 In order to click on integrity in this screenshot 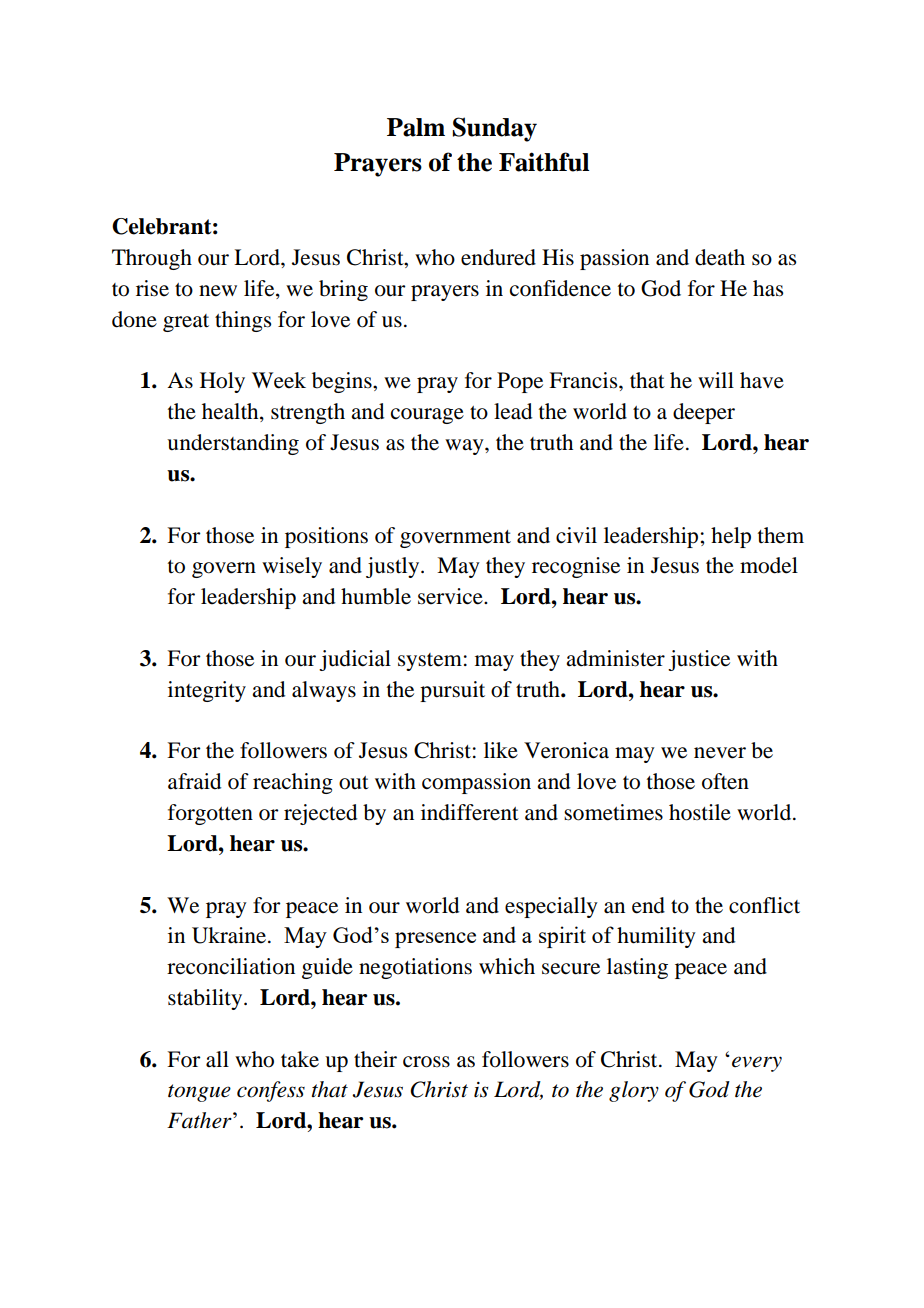, I will do `click(207, 691)`.
